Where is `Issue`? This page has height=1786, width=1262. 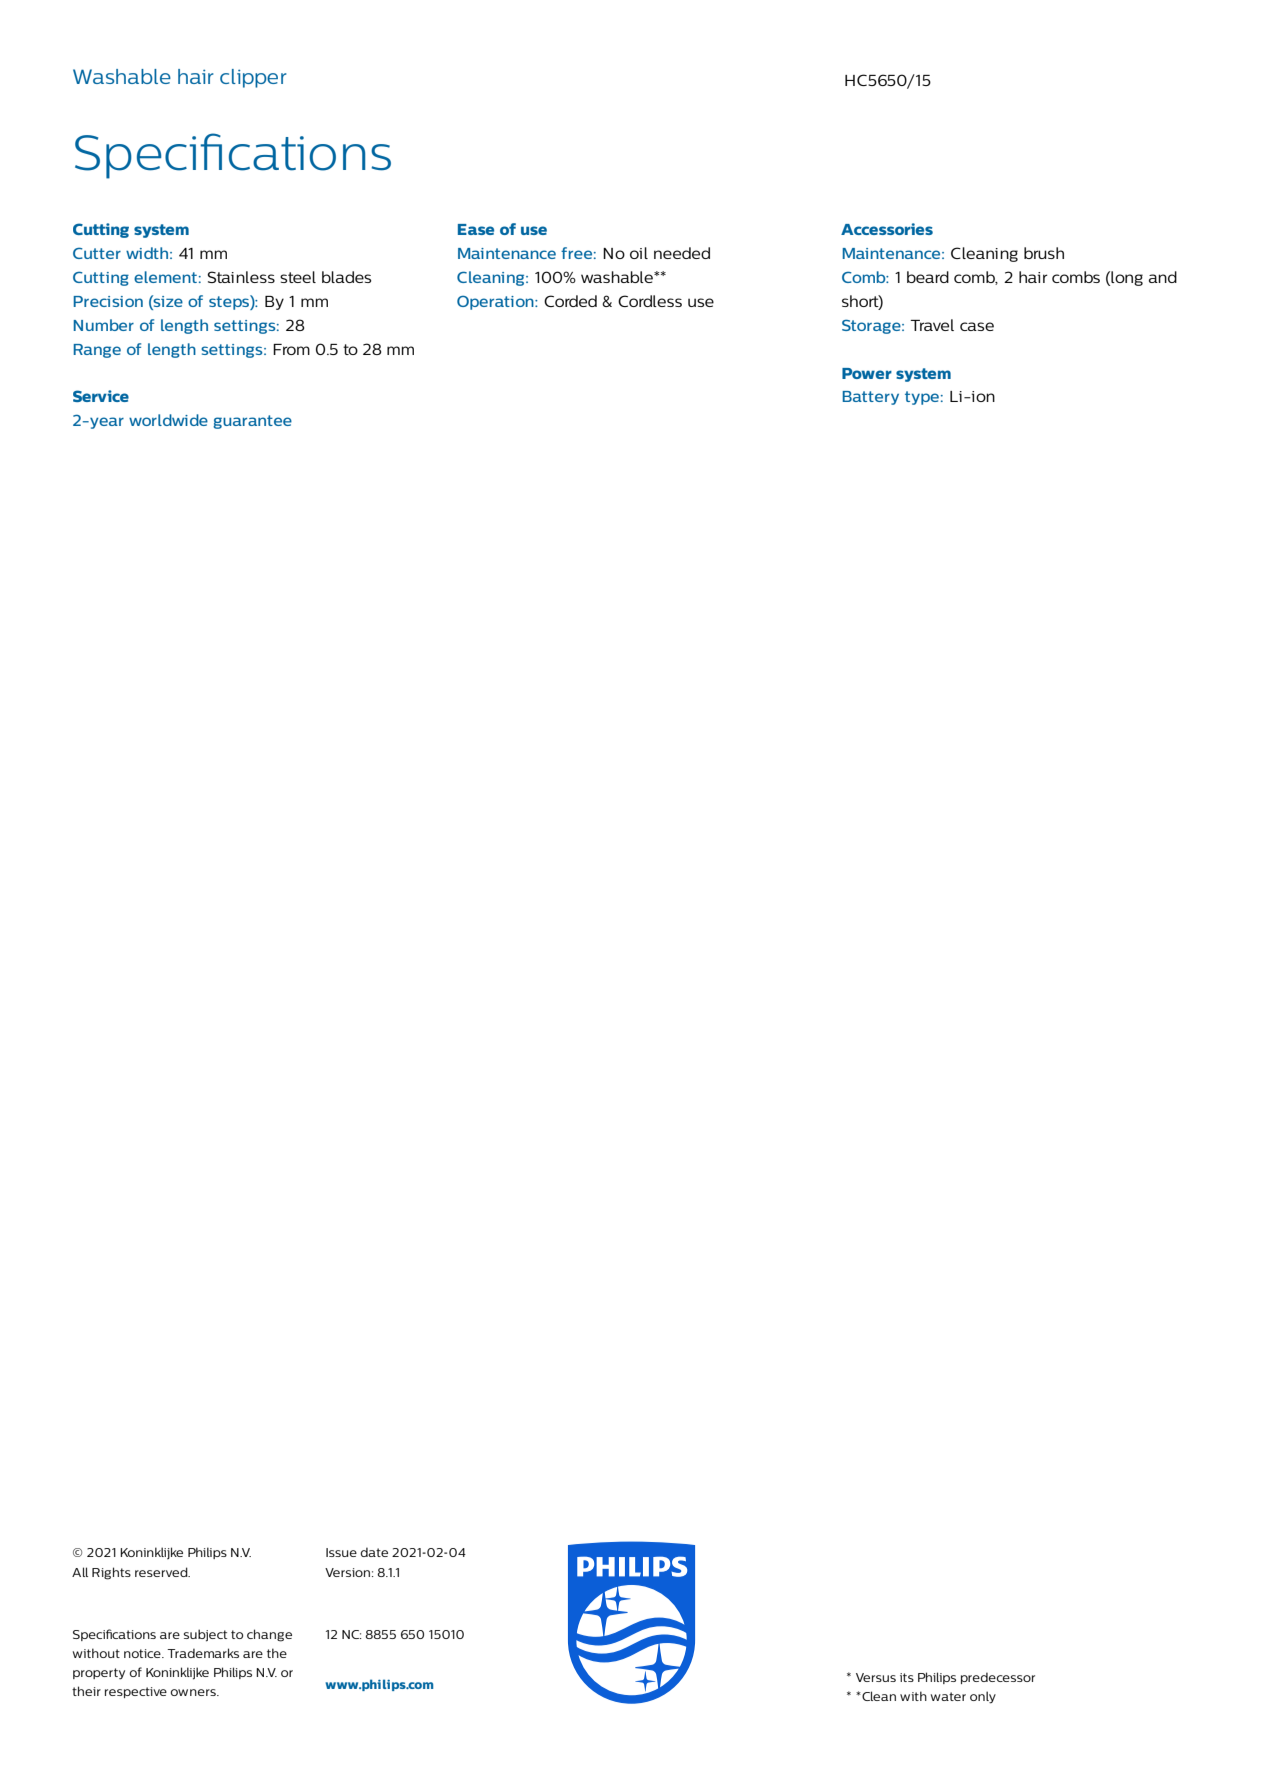
Issue is located at coordinates (341, 1552).
